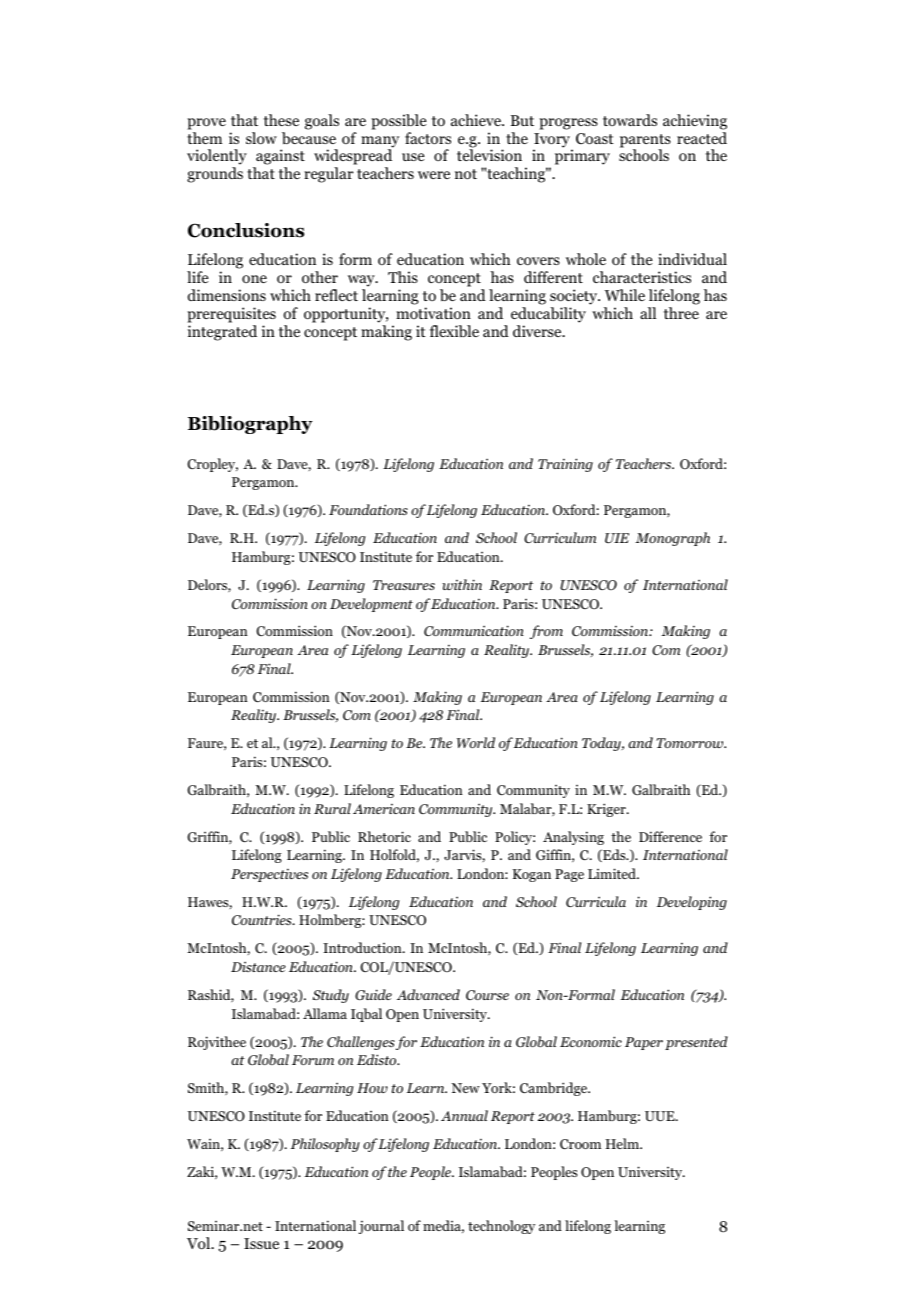  Describe the element at coordinates (466, 174) in the document. I see `not` at that location.
